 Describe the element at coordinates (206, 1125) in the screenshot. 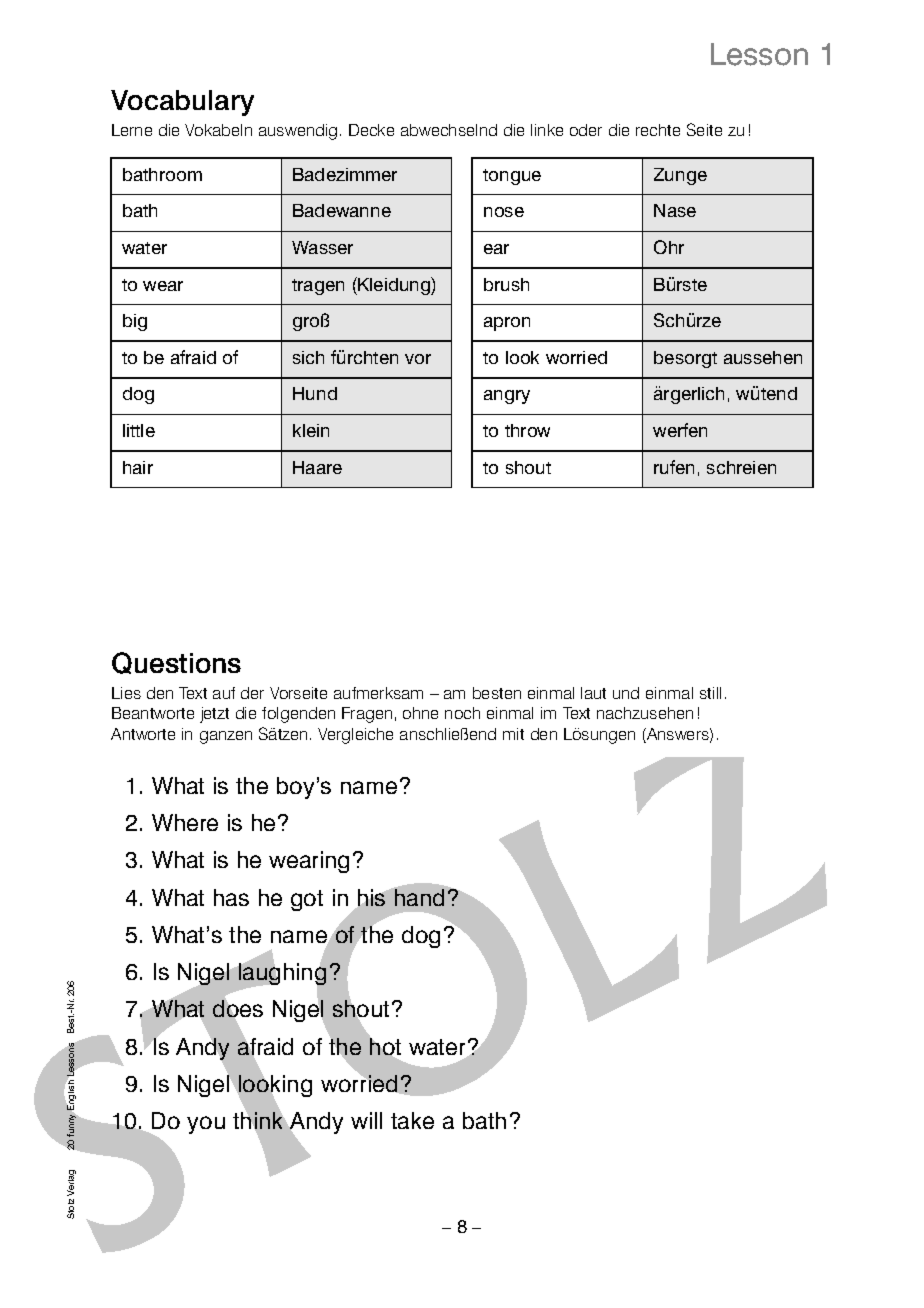

I see `you` at that location.
